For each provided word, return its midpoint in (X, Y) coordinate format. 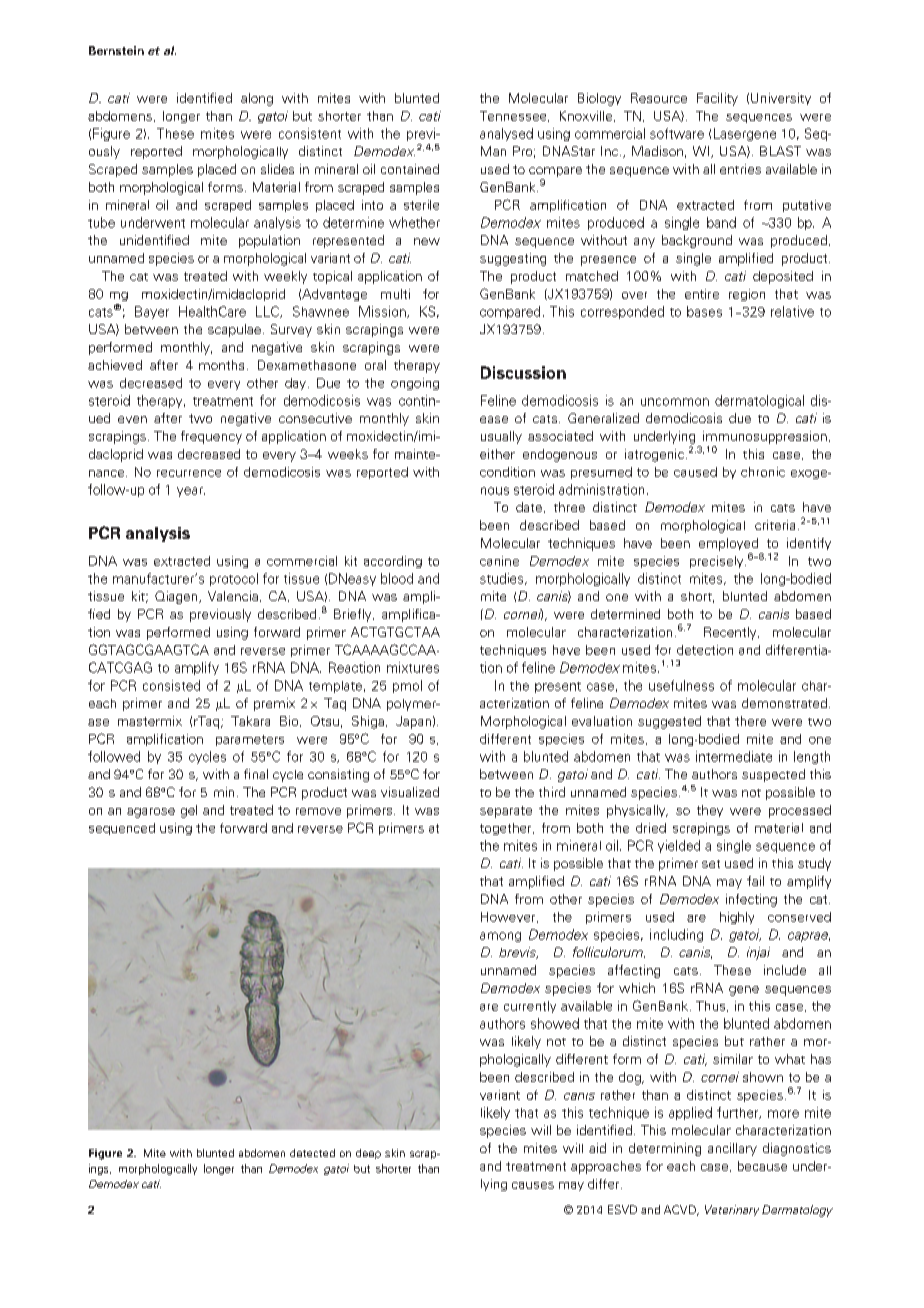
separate (506, 812)
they (710, 811)
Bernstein (116, 50)
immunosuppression (765, 437)
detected (312, 1153)
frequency (211, 437)
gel (189, 811)
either (497, 454)
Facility (717, 99)
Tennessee (514, 116)
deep (368, 1154)
